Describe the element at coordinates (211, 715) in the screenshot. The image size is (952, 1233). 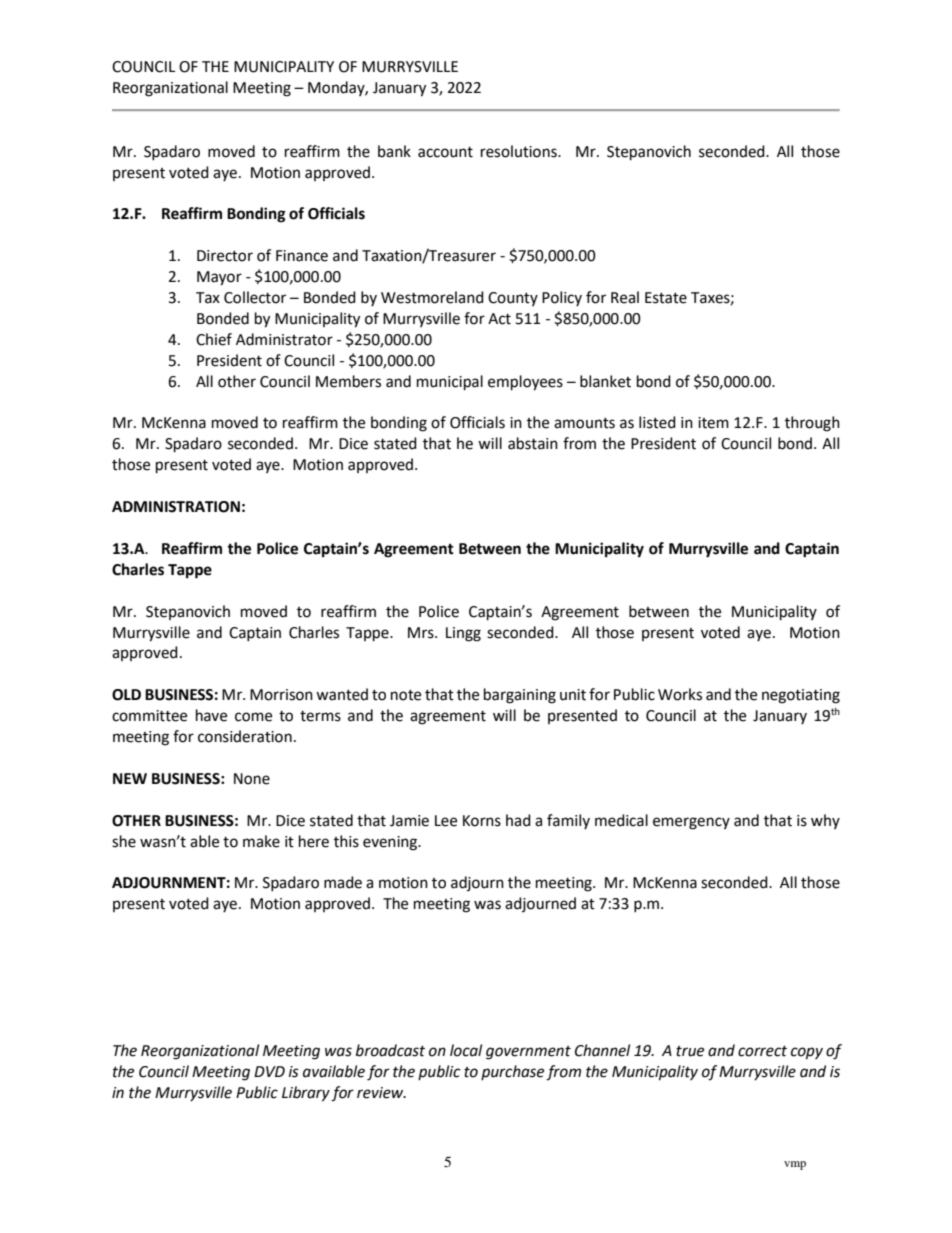
I see `have` at that location.
